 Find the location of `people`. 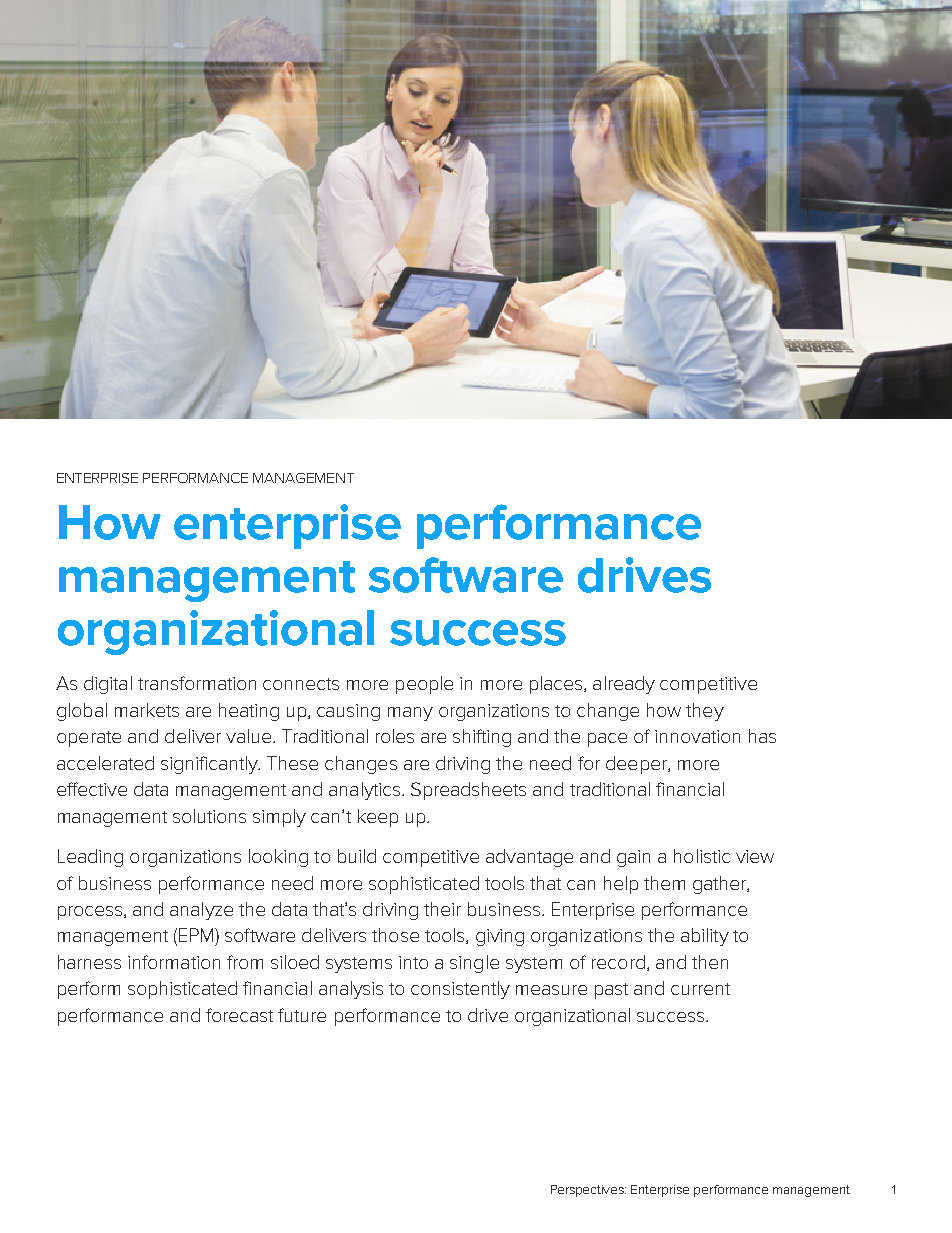

people is located at coordinates (424, 685).
